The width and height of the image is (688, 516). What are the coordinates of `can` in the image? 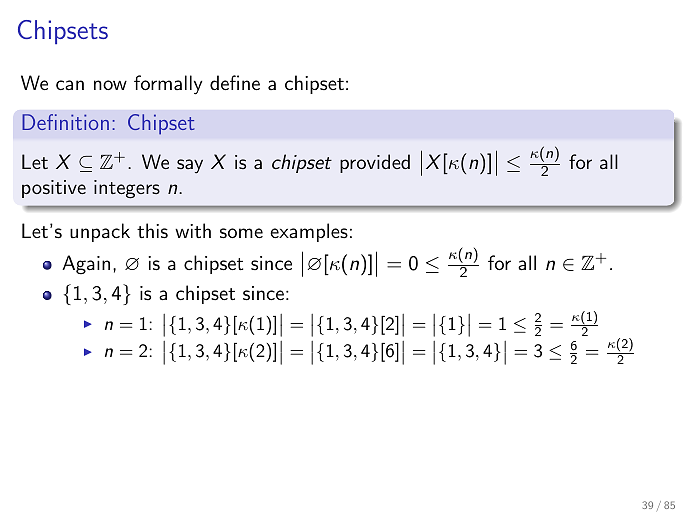 It's located at (70, 85).
